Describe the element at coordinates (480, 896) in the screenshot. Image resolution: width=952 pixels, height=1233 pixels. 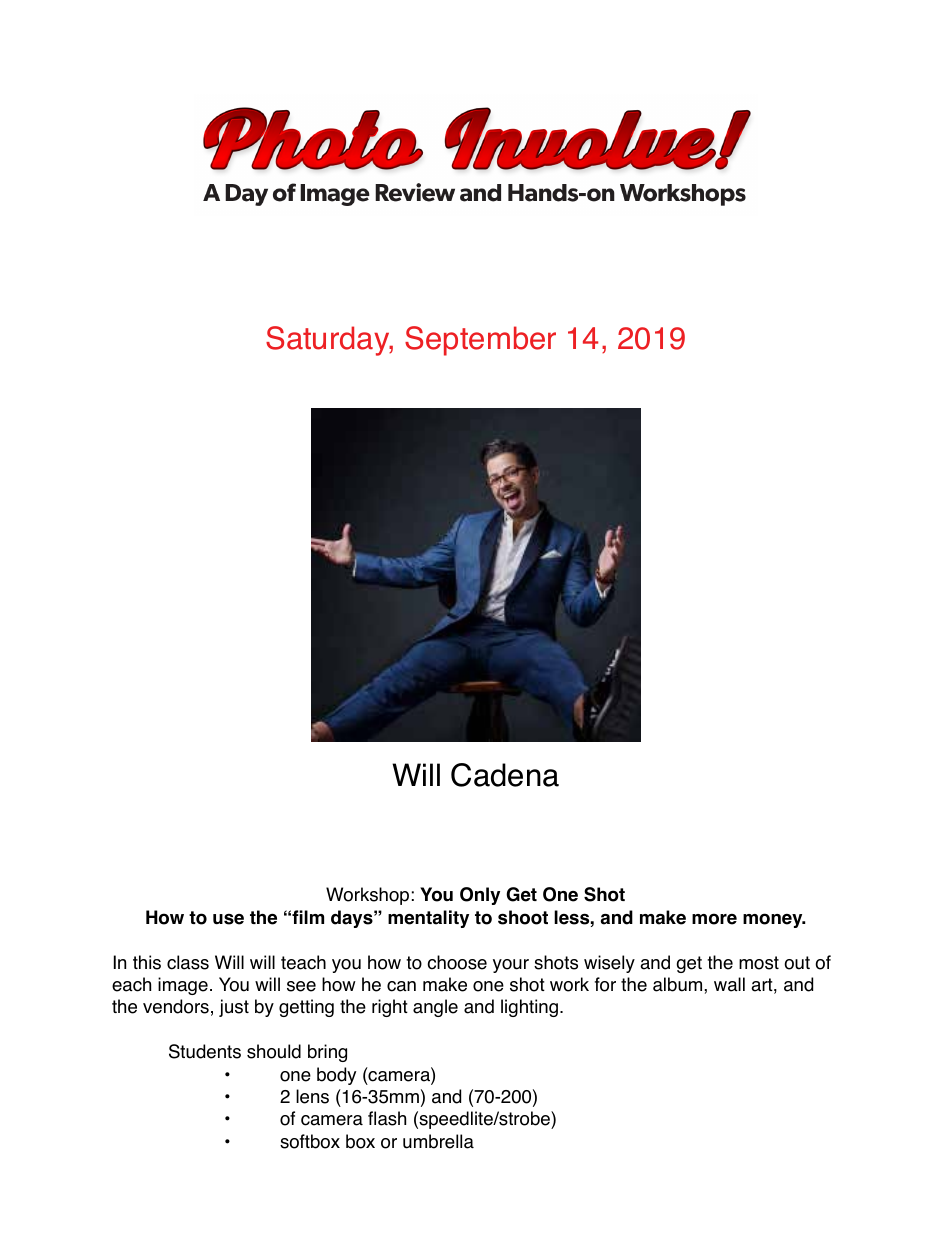
I see `Only` at that location.
